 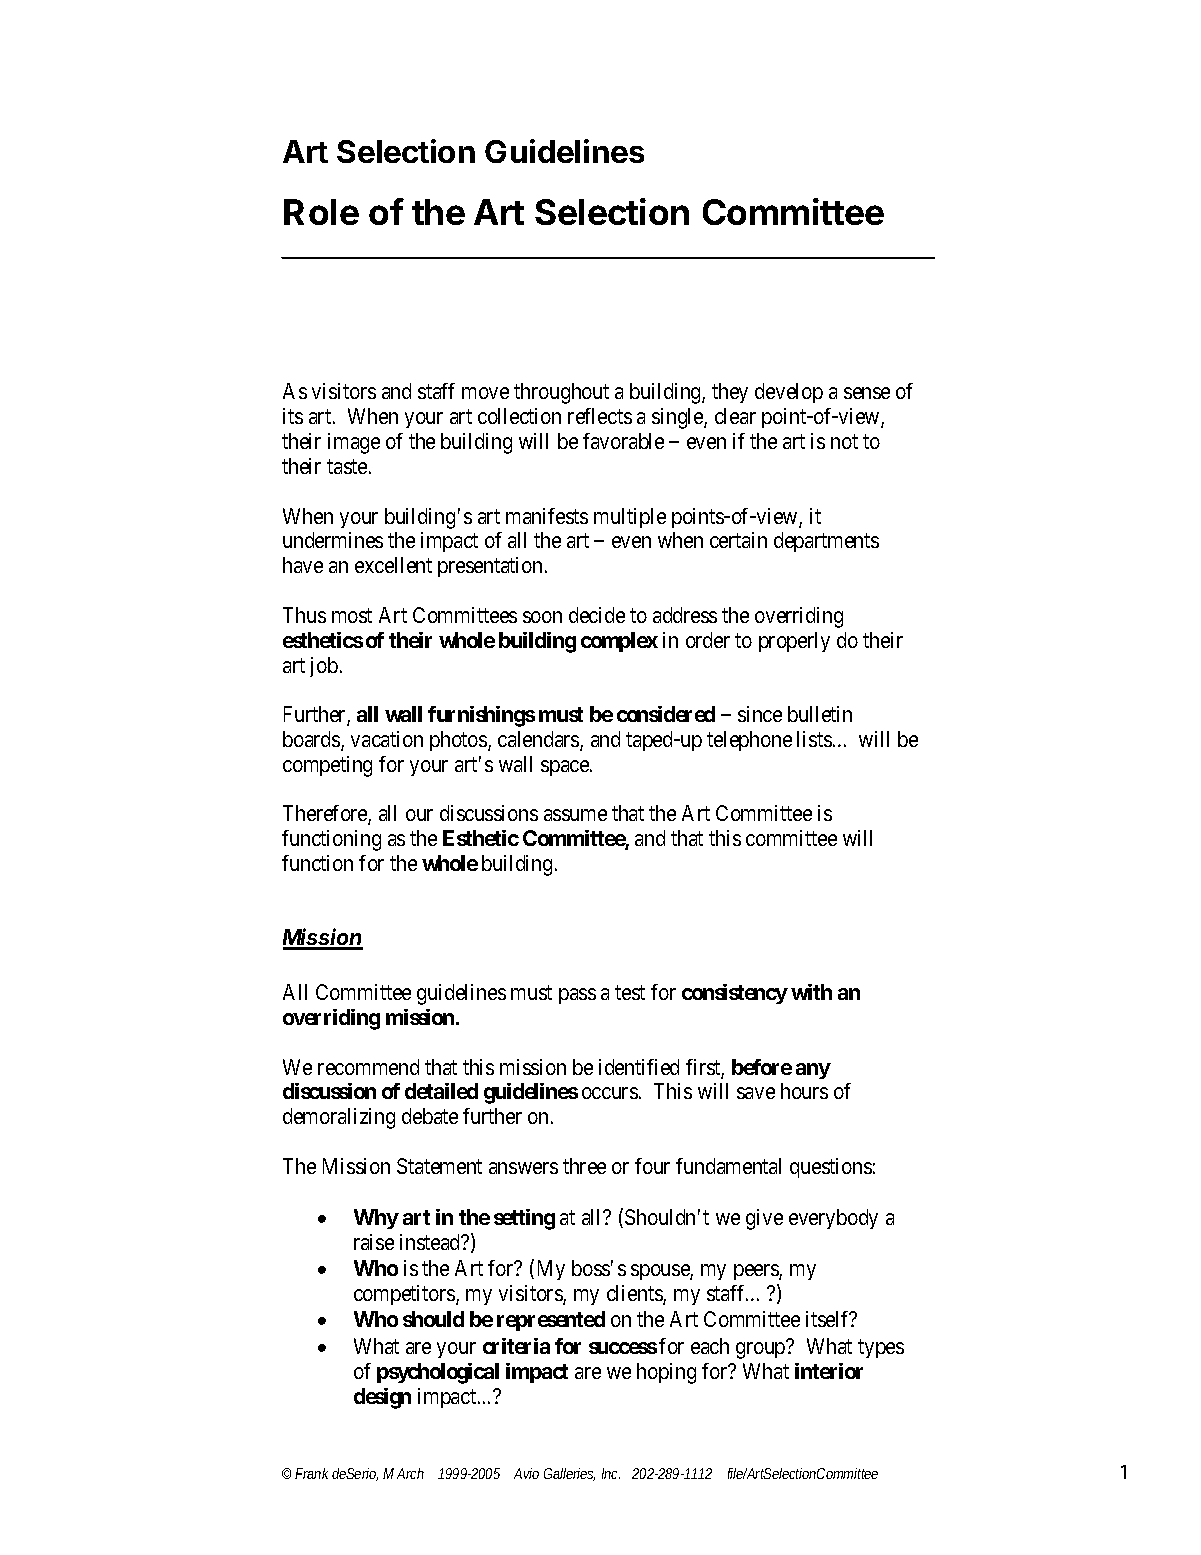 What do you see at coordinates (610, 1093) in the screenshot?
I see `occurs` at bounding box center [610, 1093].
